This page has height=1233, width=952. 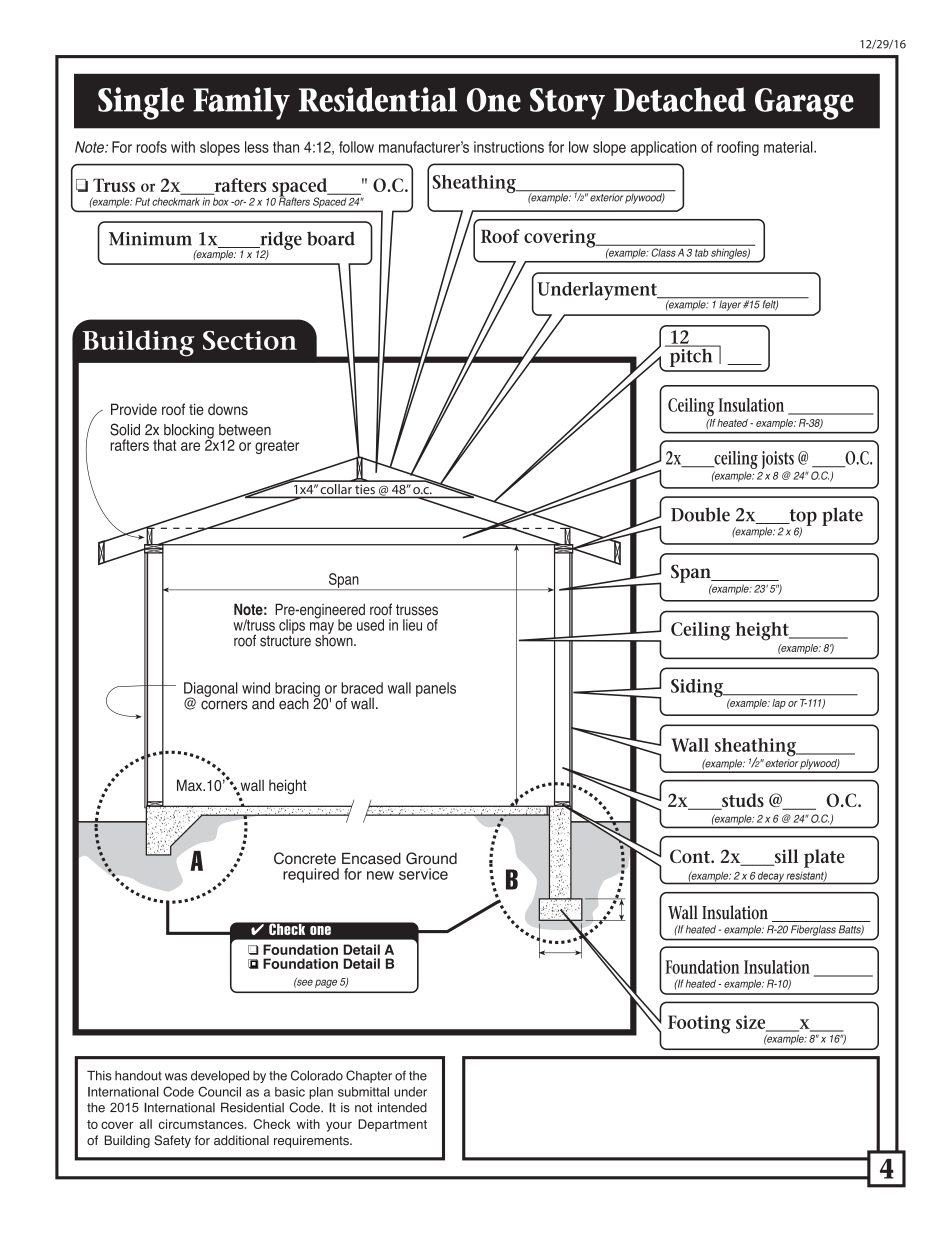 What do you see at coordinates (331, 238) in the page?
I see `board` at bounding box center [331, 238].
